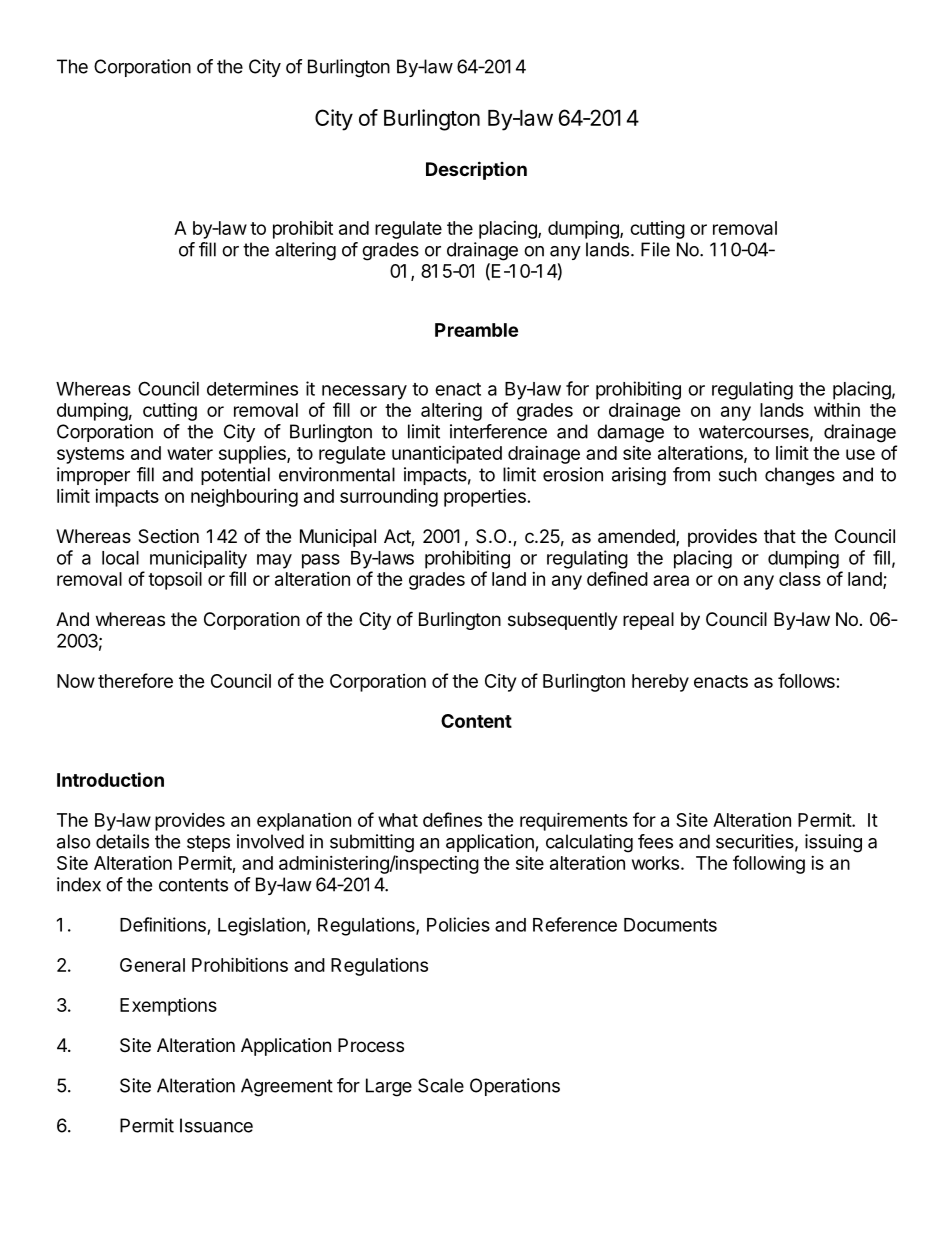 The image size is (952, 1233). I want to click on steps, so click(208, 843).
